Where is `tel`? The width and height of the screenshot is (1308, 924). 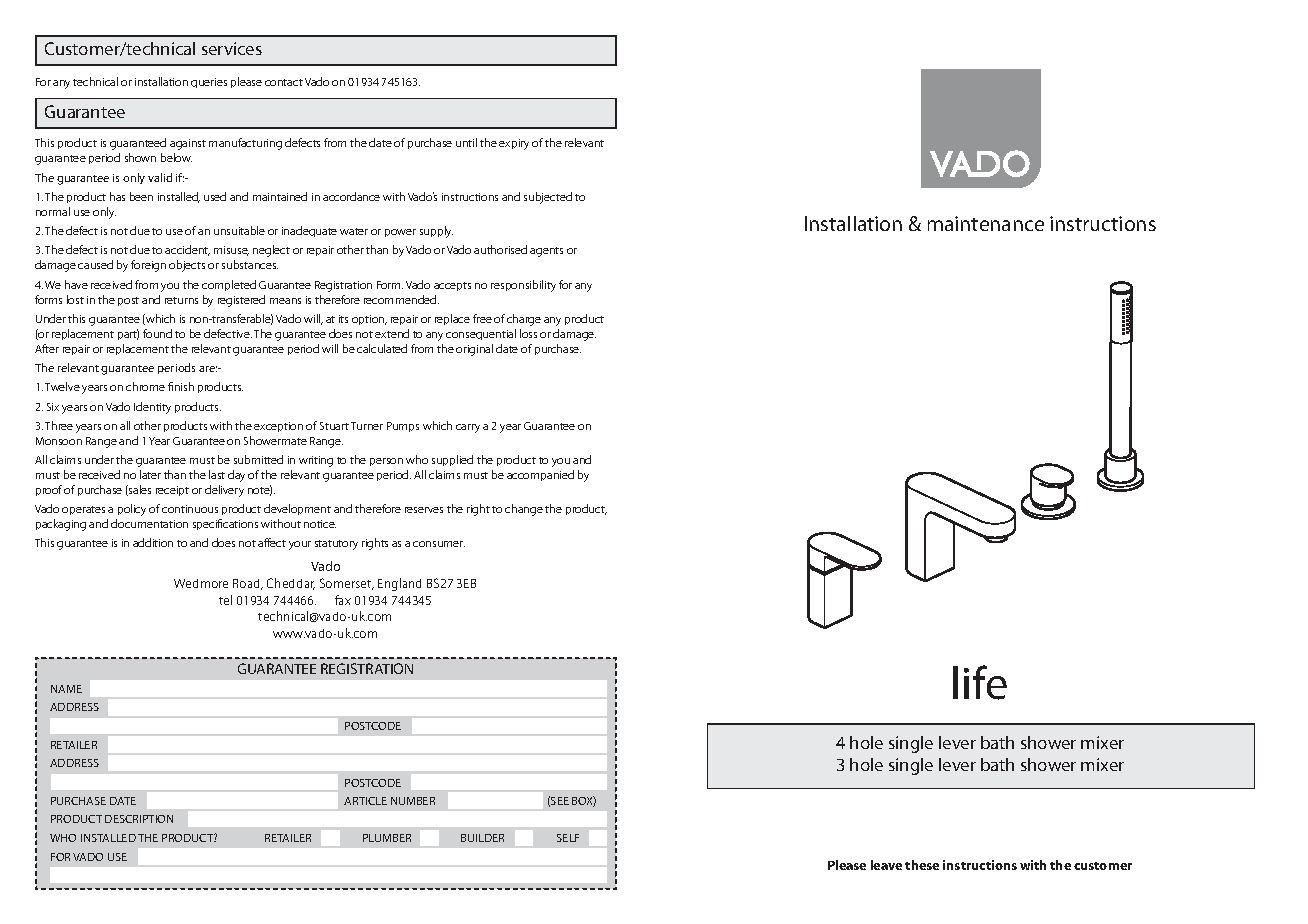
tel is located at coordinates (225, 600).
